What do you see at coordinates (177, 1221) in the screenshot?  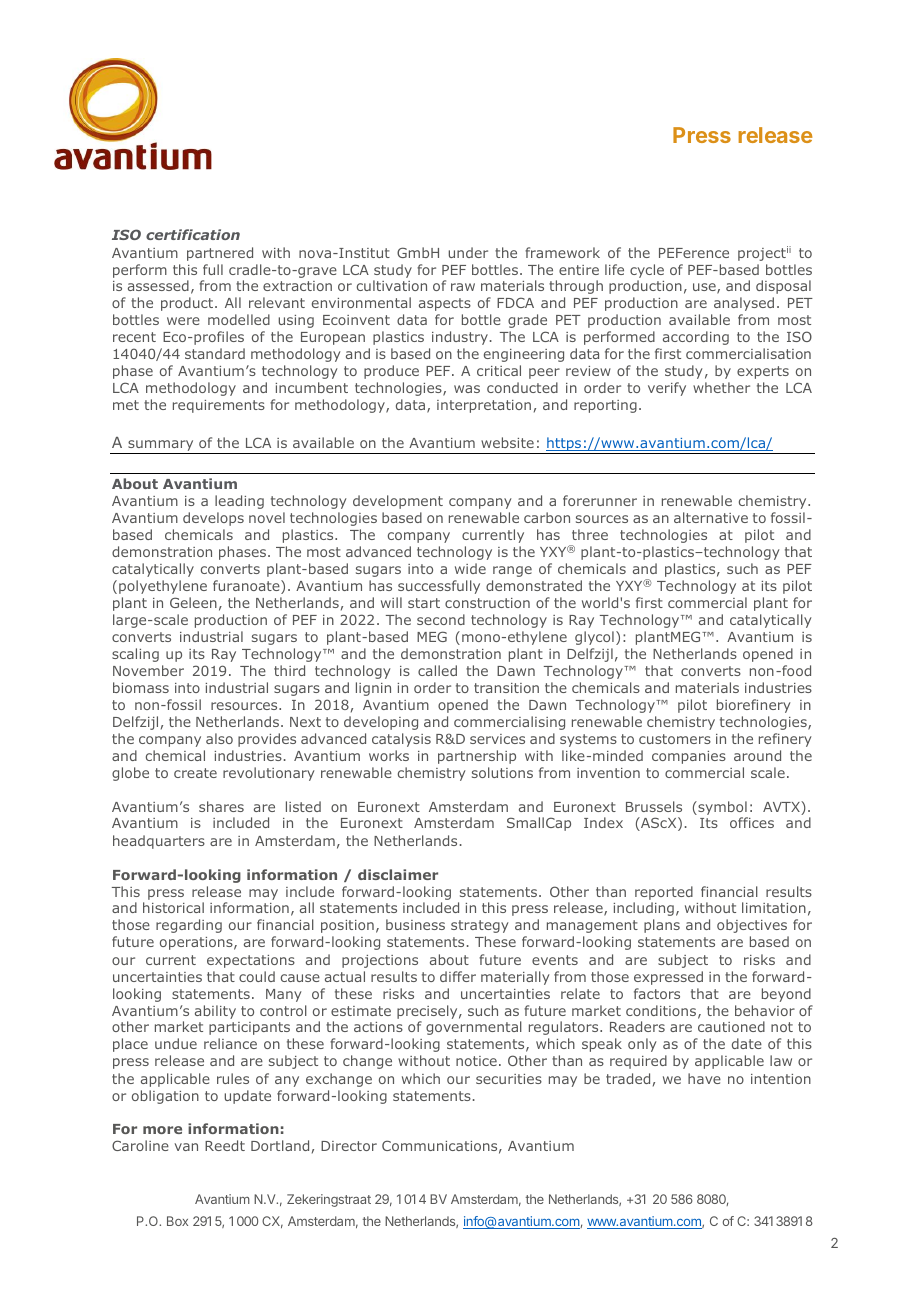 I see `Box` at bounding box center [177, 1221].
